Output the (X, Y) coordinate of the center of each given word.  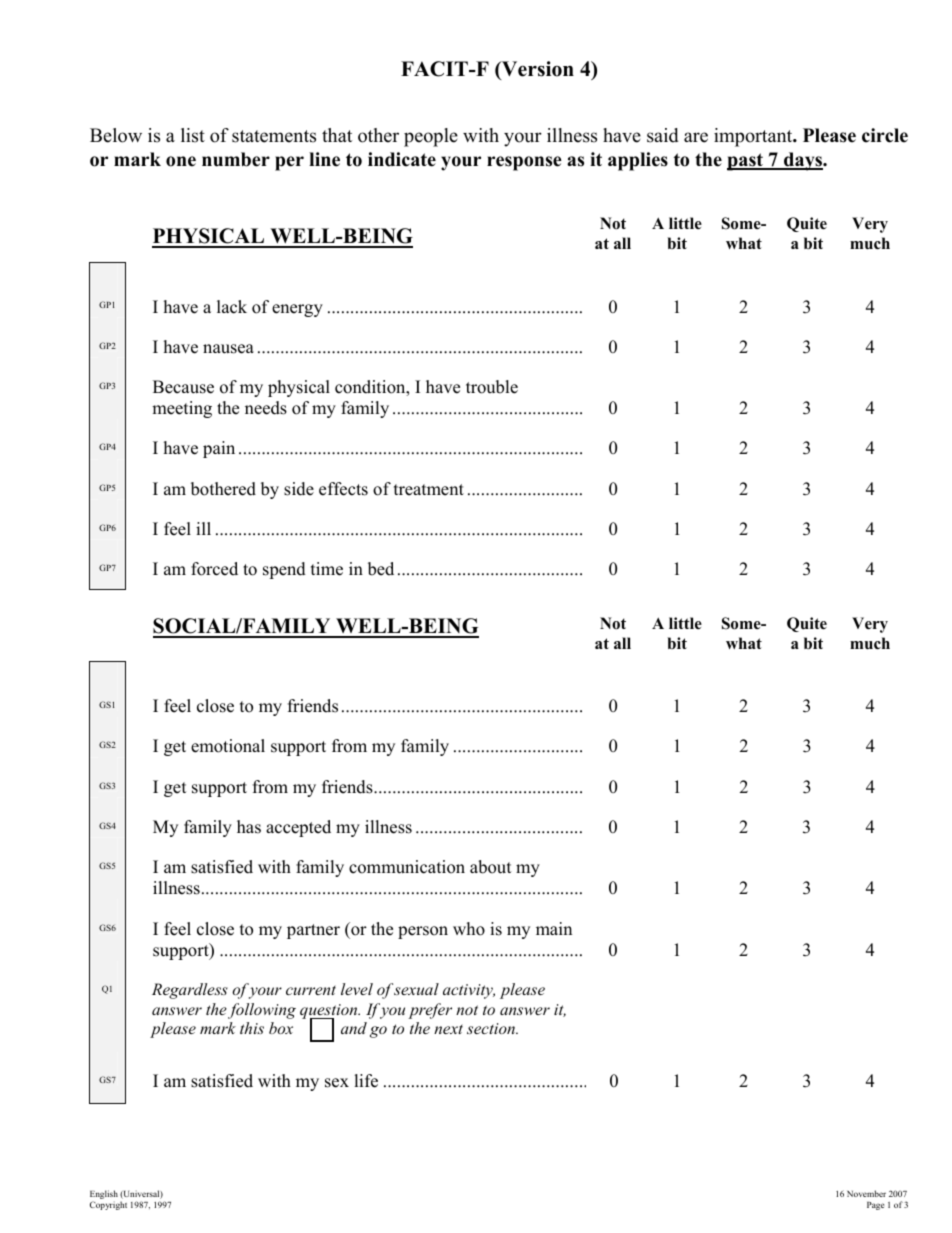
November (866, 1193)
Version (537, 69)
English (104, 1196)
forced (214, 569)
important (754, 137)
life (366, 1081)
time (327, 569)
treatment (429, 490)
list (193, 135)
